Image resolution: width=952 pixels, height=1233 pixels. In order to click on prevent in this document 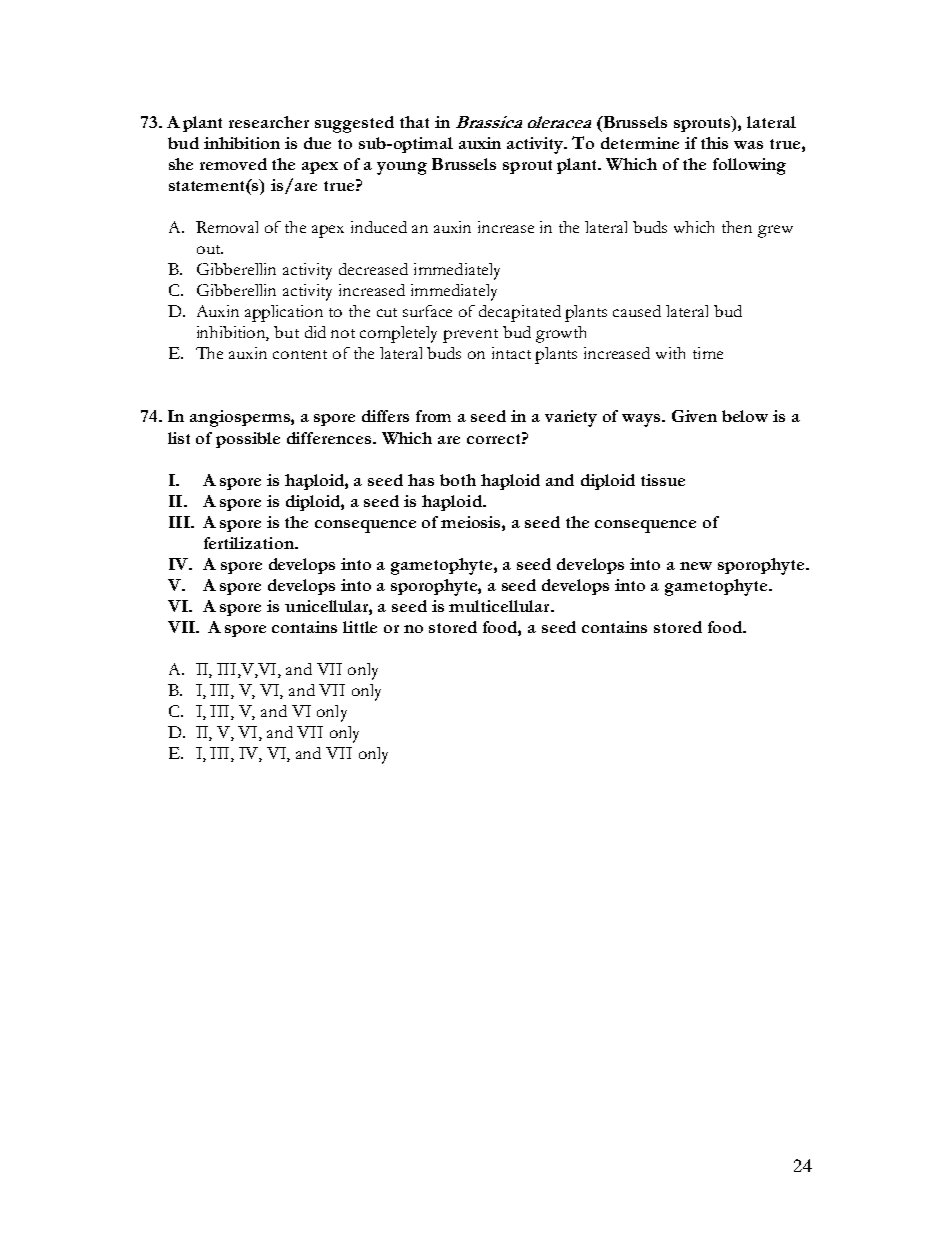, I will do `click(470, 336)`.
